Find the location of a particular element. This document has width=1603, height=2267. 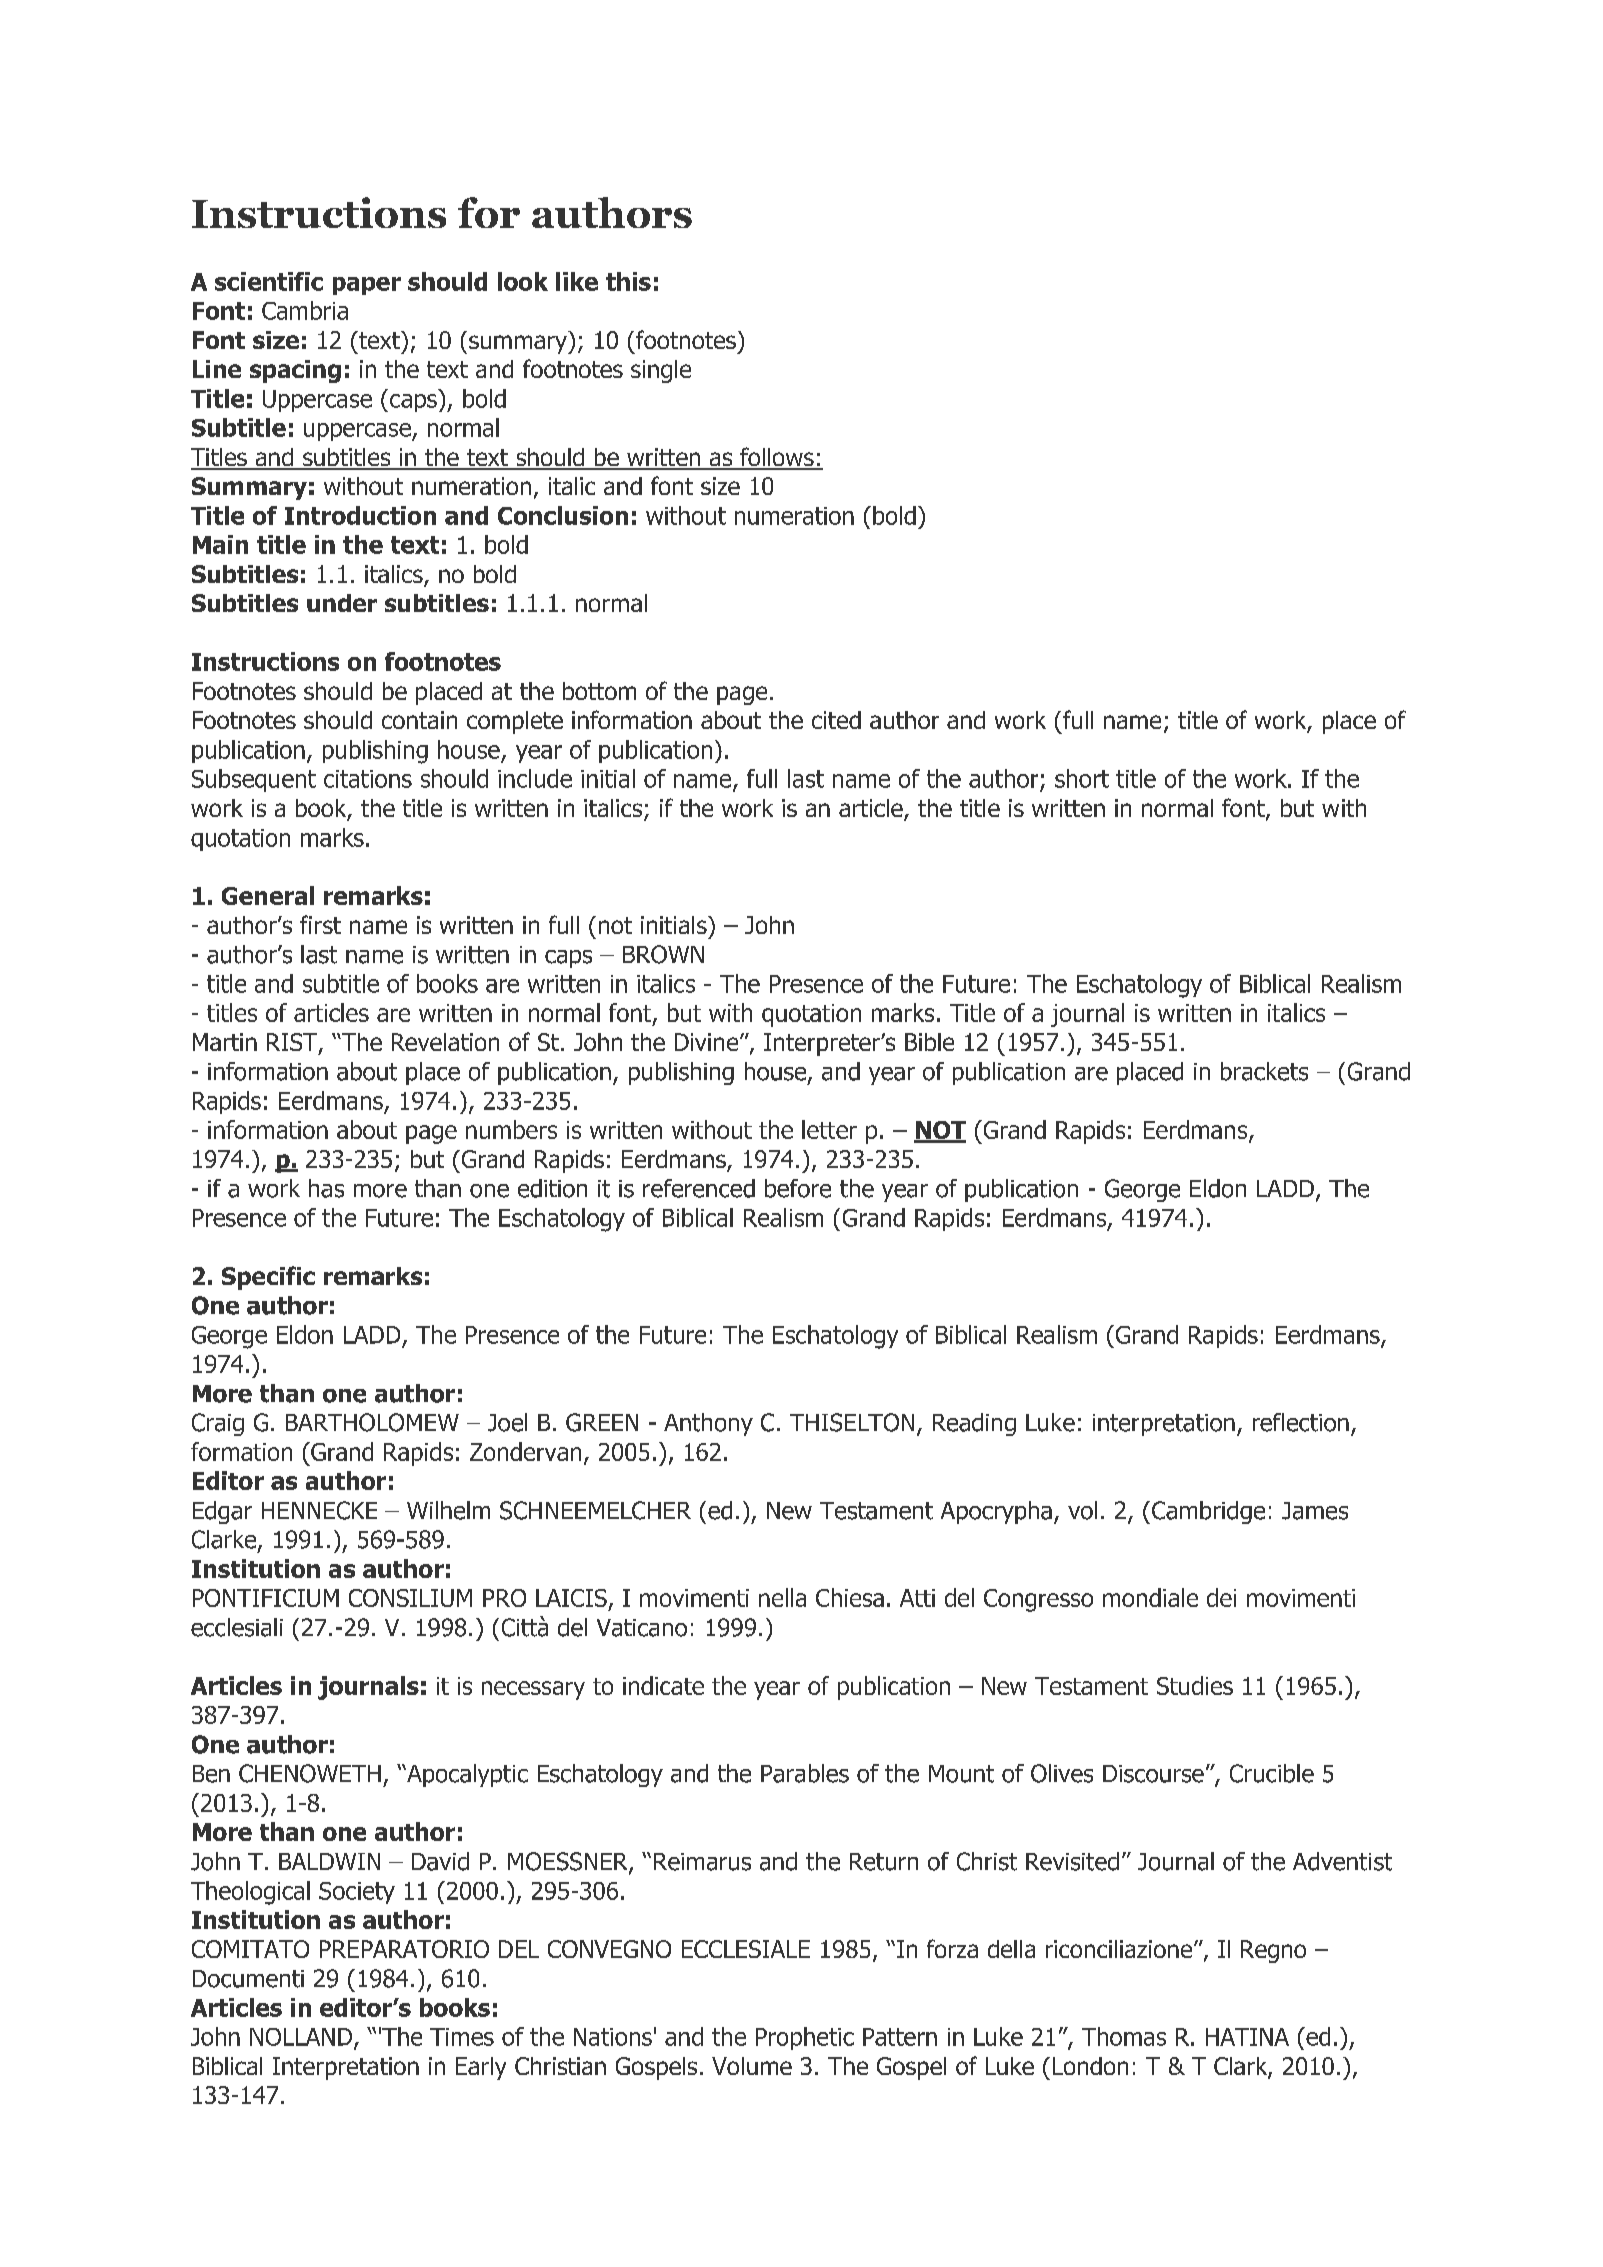

Cambria is located at coordinates (305, 310).
